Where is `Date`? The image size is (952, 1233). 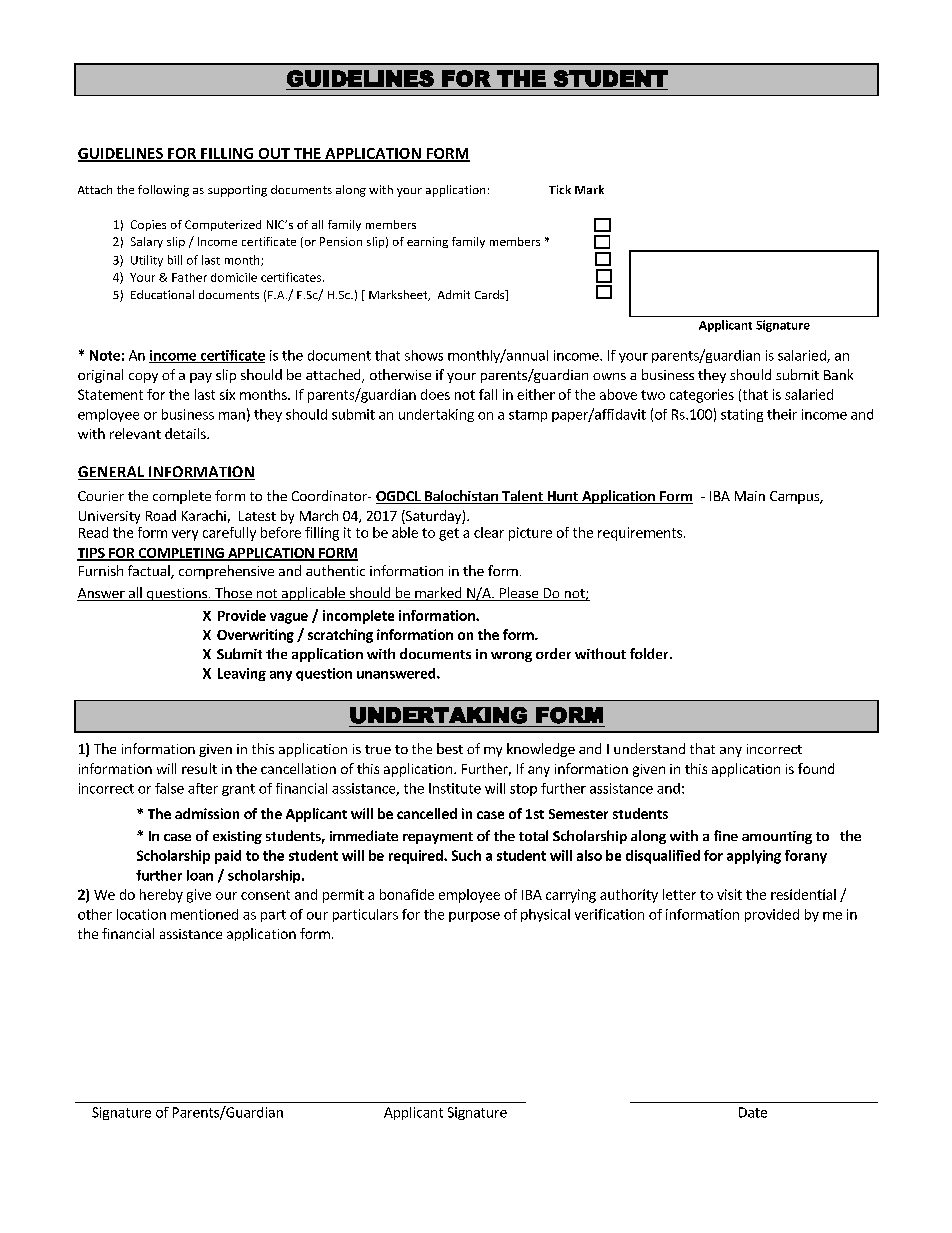 Date is located at coordinates (753, 1112).
